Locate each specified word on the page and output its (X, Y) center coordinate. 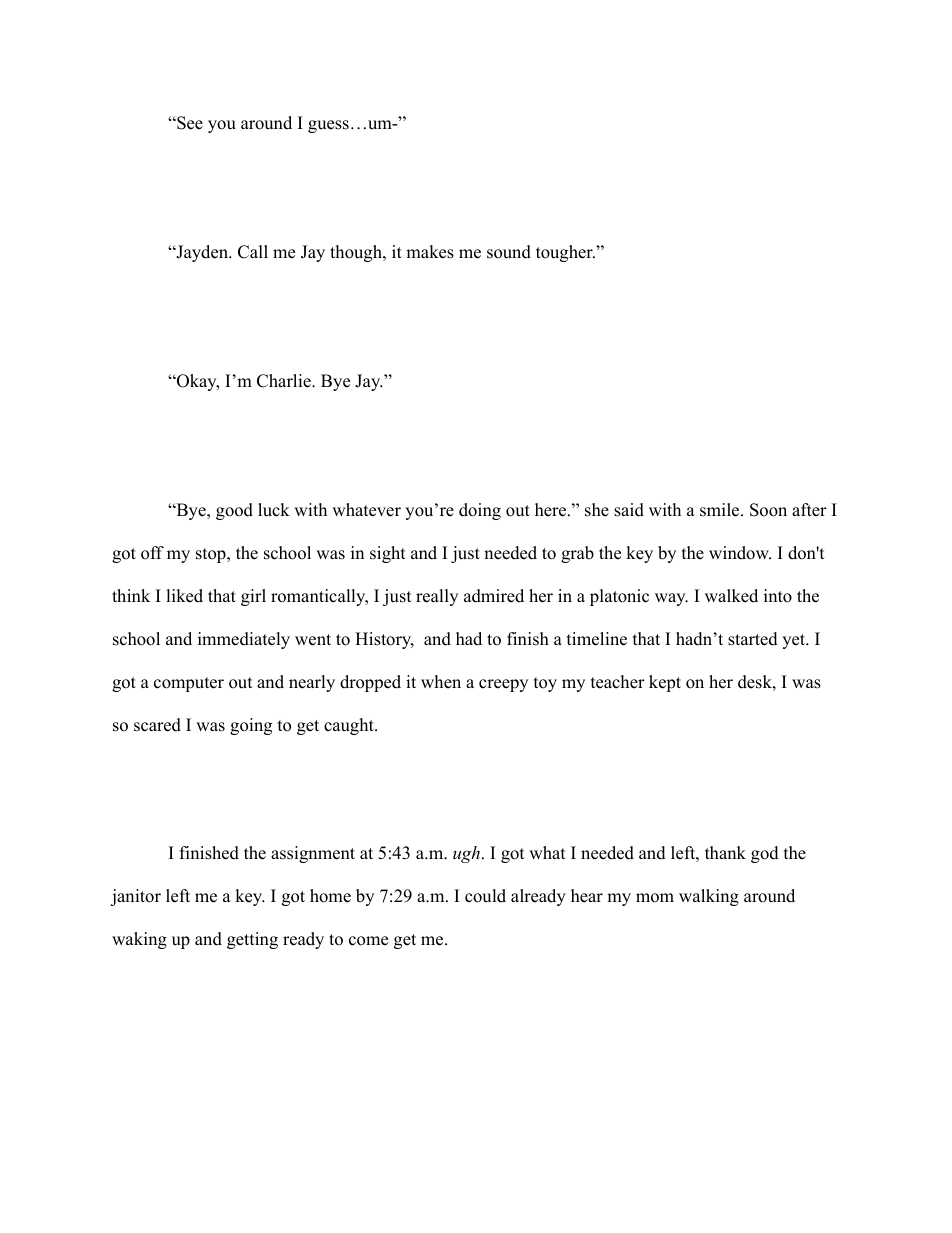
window (740, 553)
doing (480, 511)
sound (509, 252)
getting (252, 940)
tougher (565, 253)
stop (212, 555)
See (189, 123)
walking (709, 897)
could (485, 896)
